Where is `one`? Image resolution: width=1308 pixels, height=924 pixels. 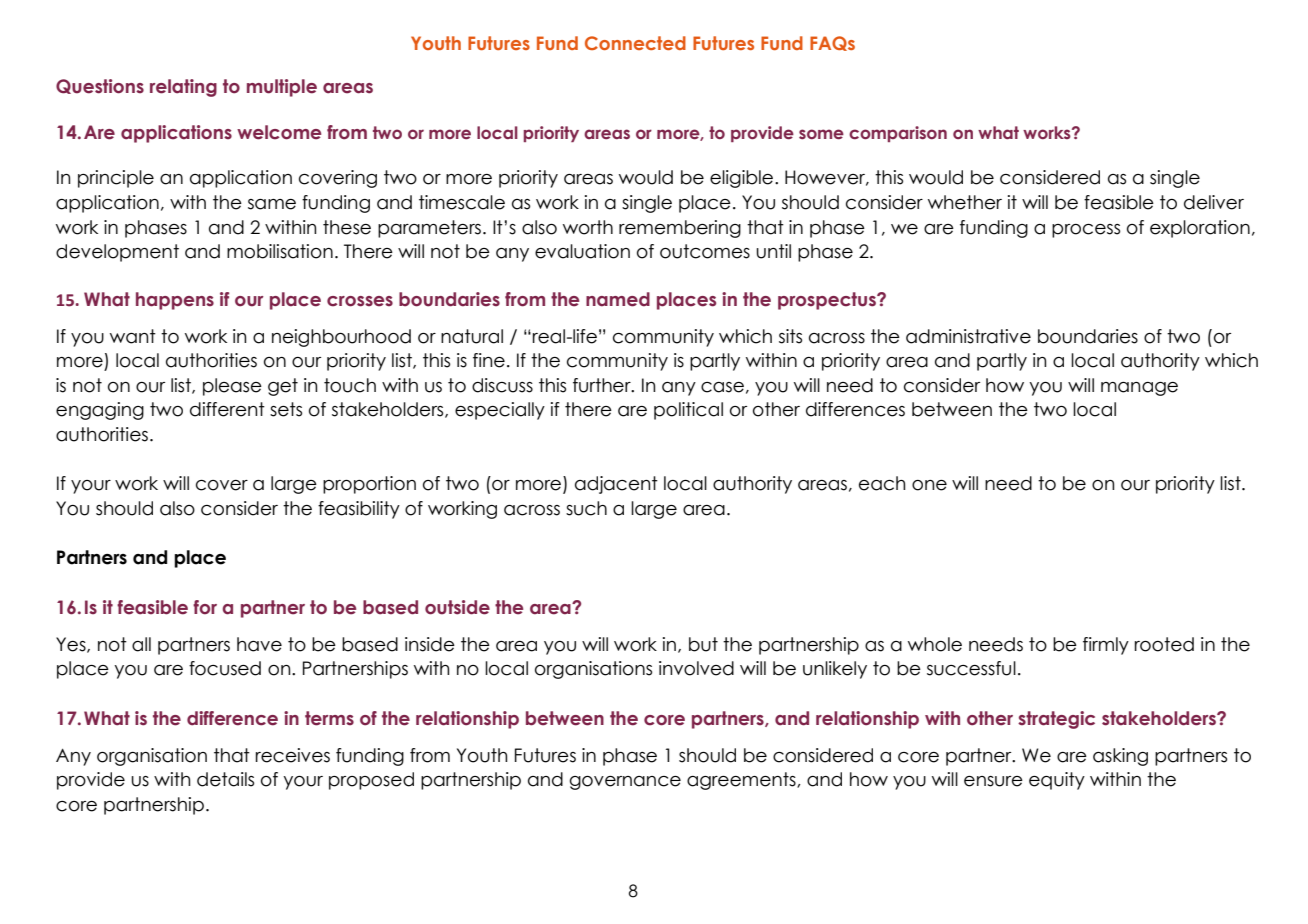 one is located at coordinates (929, 485).
